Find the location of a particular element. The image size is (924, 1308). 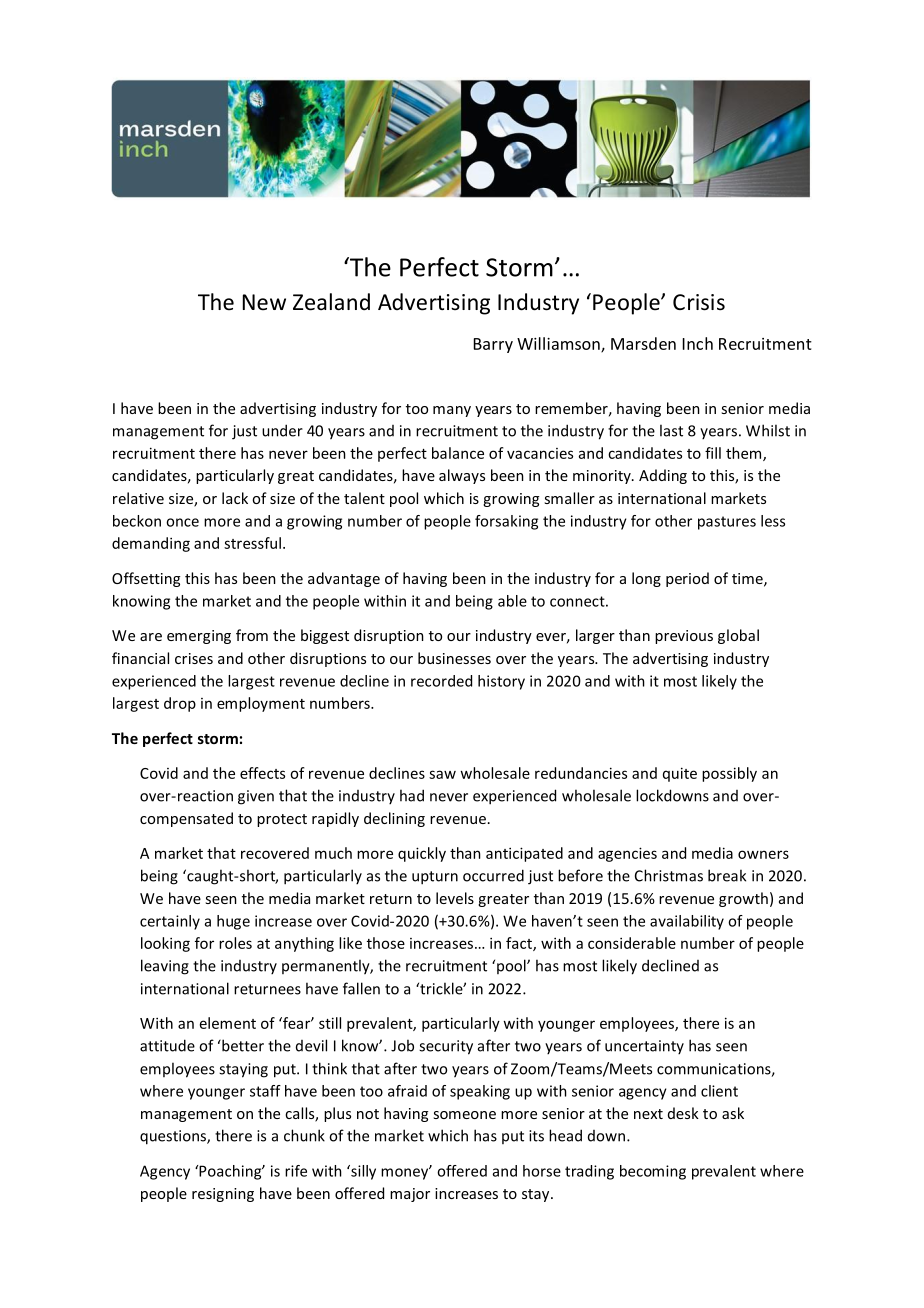

resigning is located at coordinates (223, 1195).
